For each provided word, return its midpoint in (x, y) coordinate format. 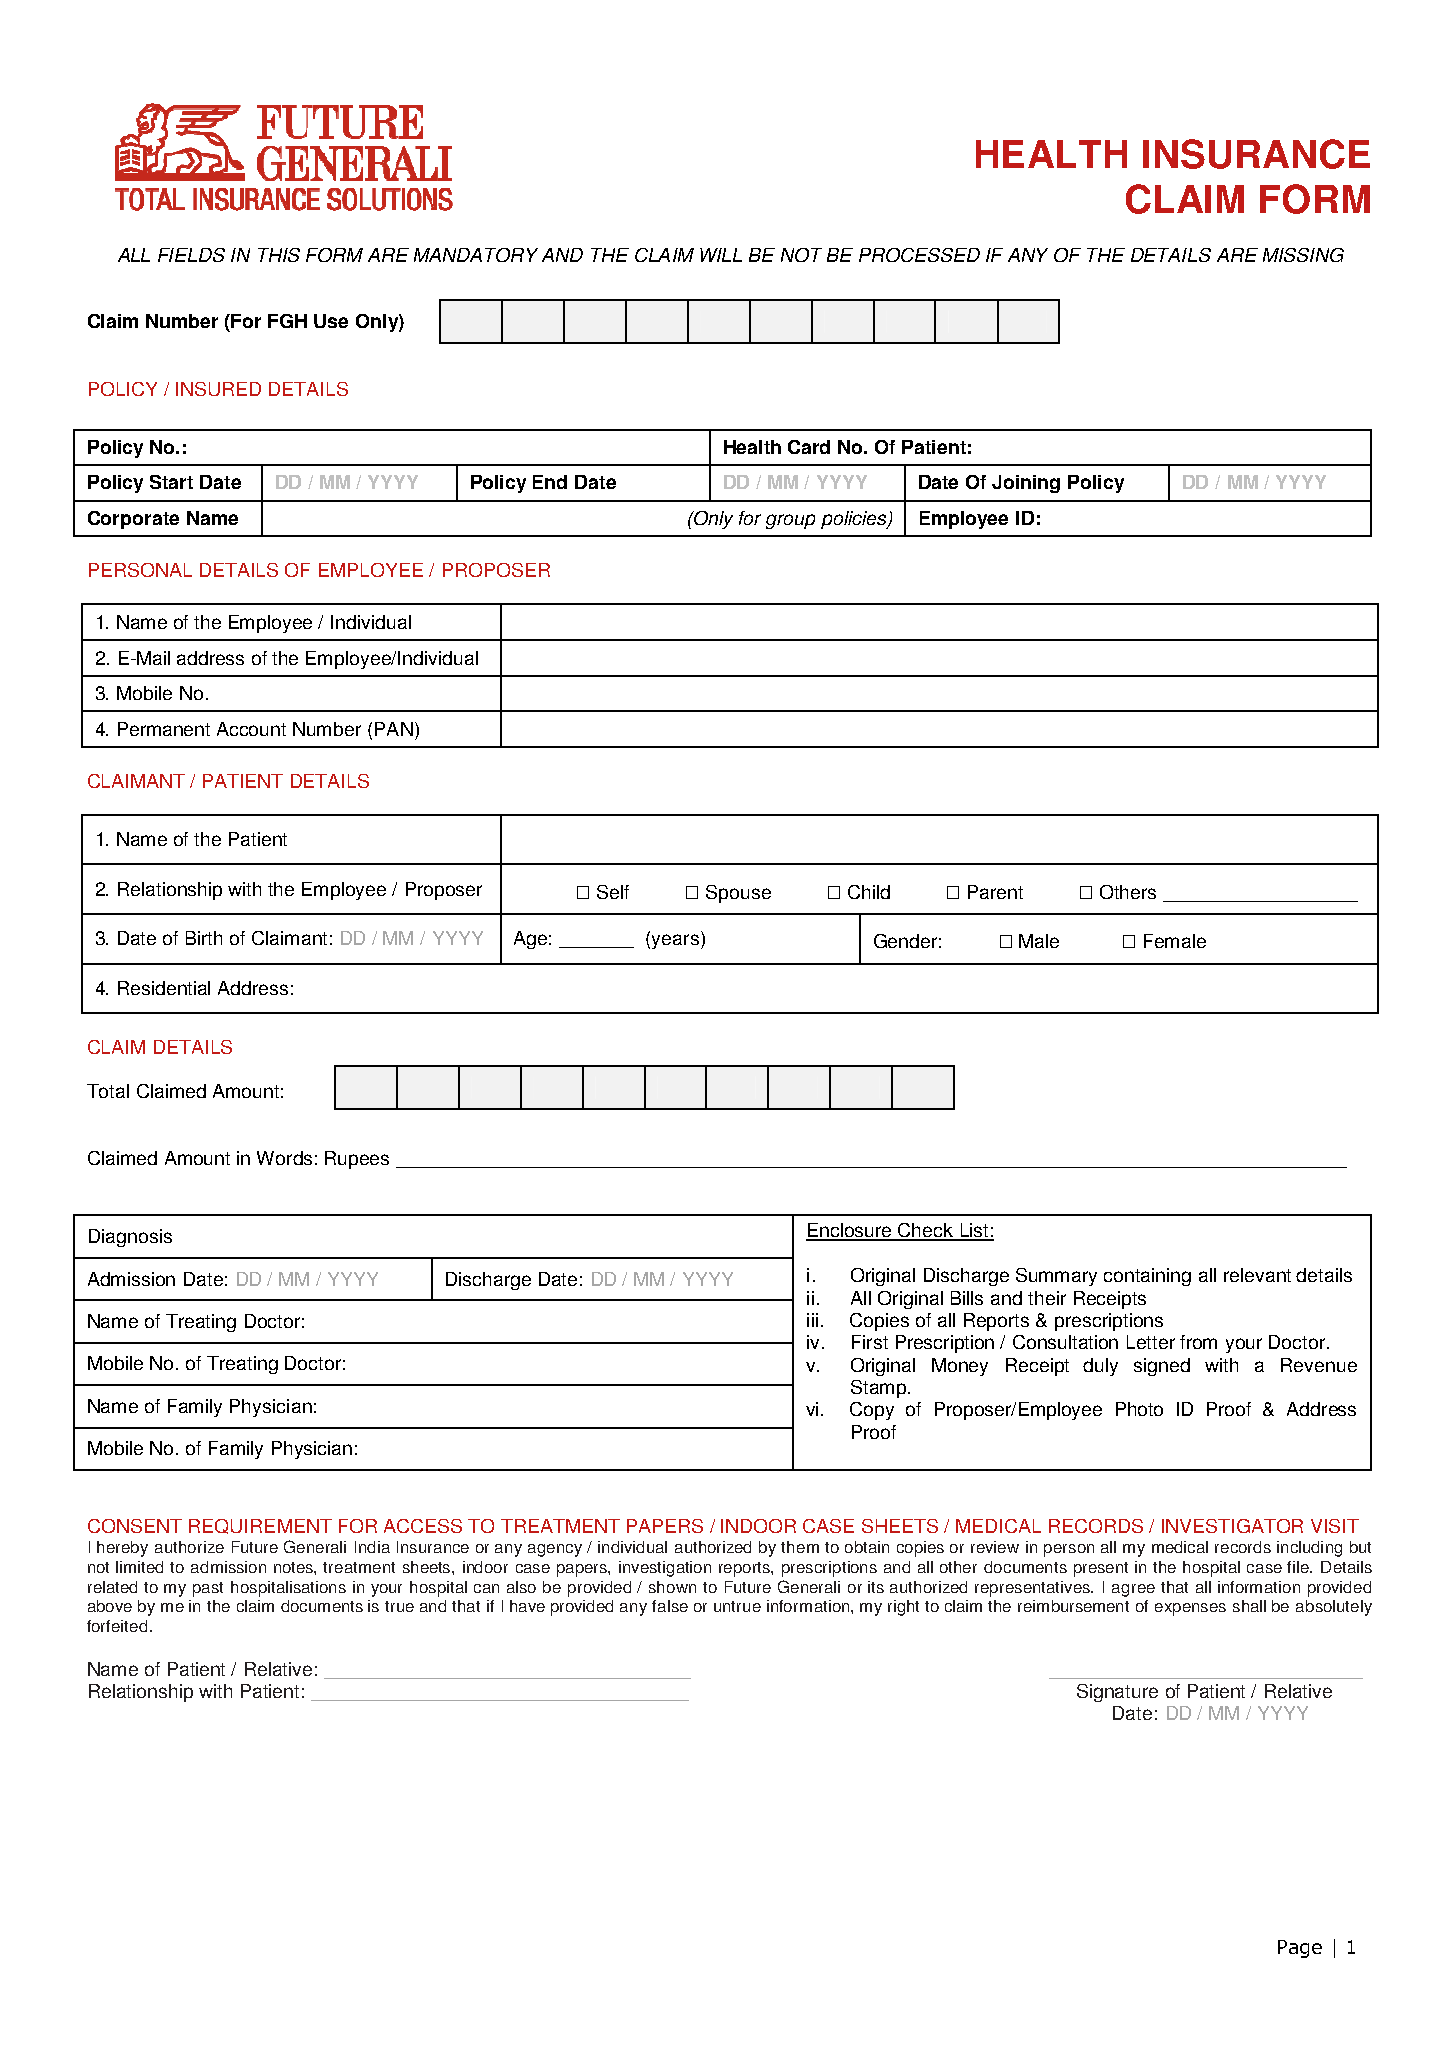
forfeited (117, 1626)
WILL (721, 255)
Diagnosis (130, 1238)
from (1198, 1342)
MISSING (1303, 255)
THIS (279, 255)
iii (812, 1320)
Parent (995, 892)
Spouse (738, 894)
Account (251, 729)
